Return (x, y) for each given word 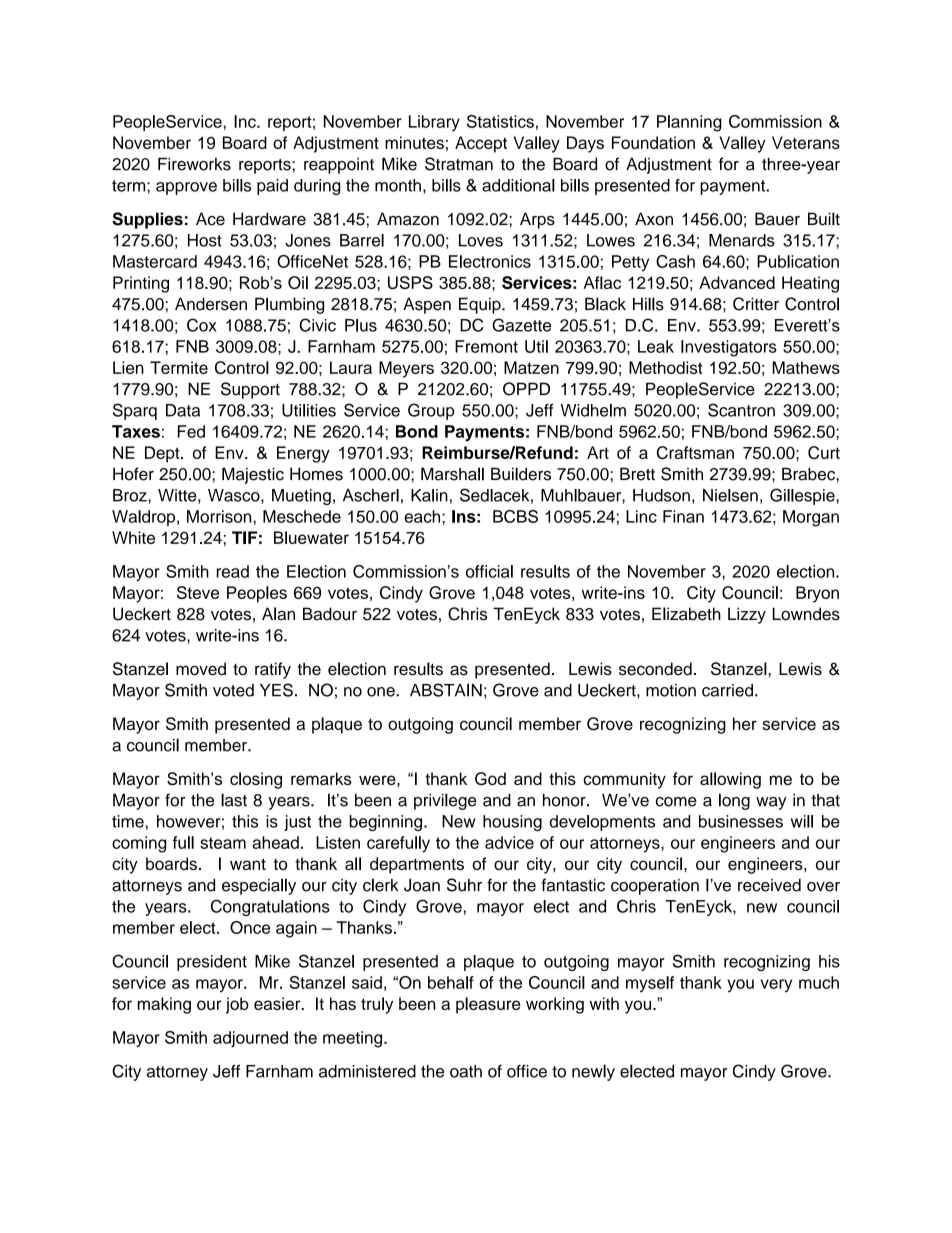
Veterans (806, 142)
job (237, 1005)
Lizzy (747, 615)
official (489, 571)
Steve (198, 592)
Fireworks (194, 164)
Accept (481, 144)
